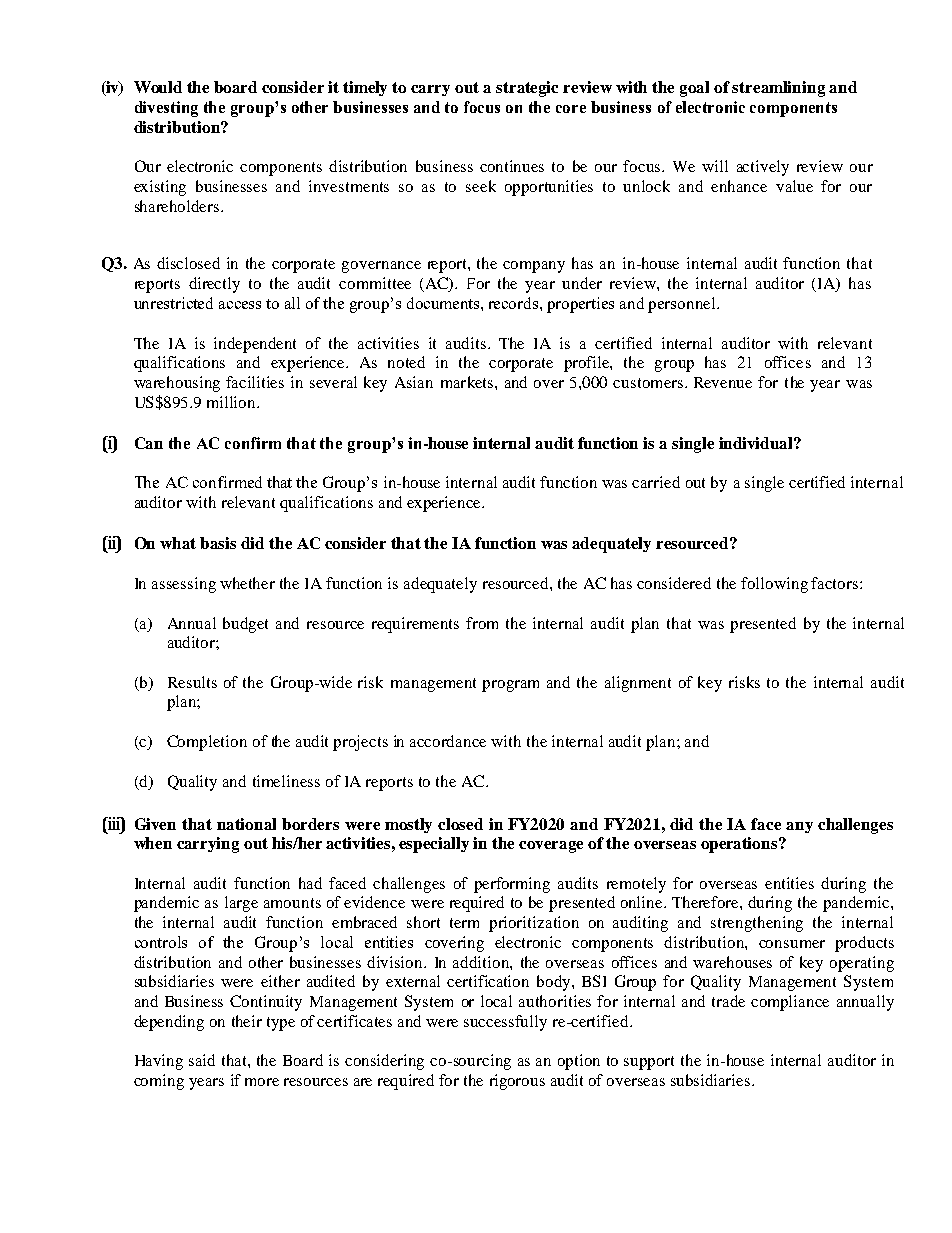  What do you see at coordinates (763, 168) in the page?
I see `actively` at bounding box center [763, 168].
